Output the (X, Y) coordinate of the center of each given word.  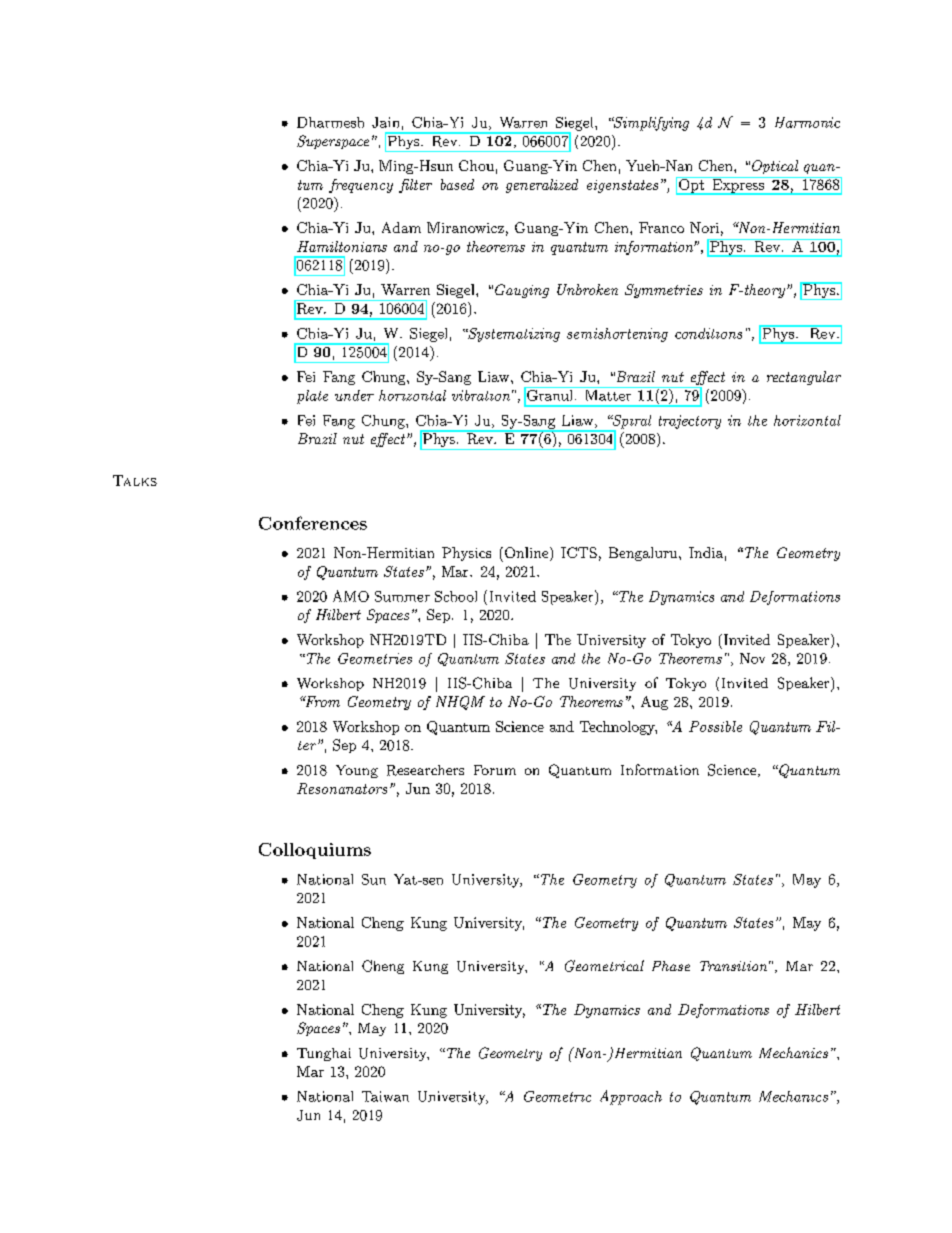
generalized (542, 186)
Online (526, 554)
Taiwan (385, 1096)
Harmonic (807, 122)
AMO (351, 596)
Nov (752, 658)
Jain (385, 122)
